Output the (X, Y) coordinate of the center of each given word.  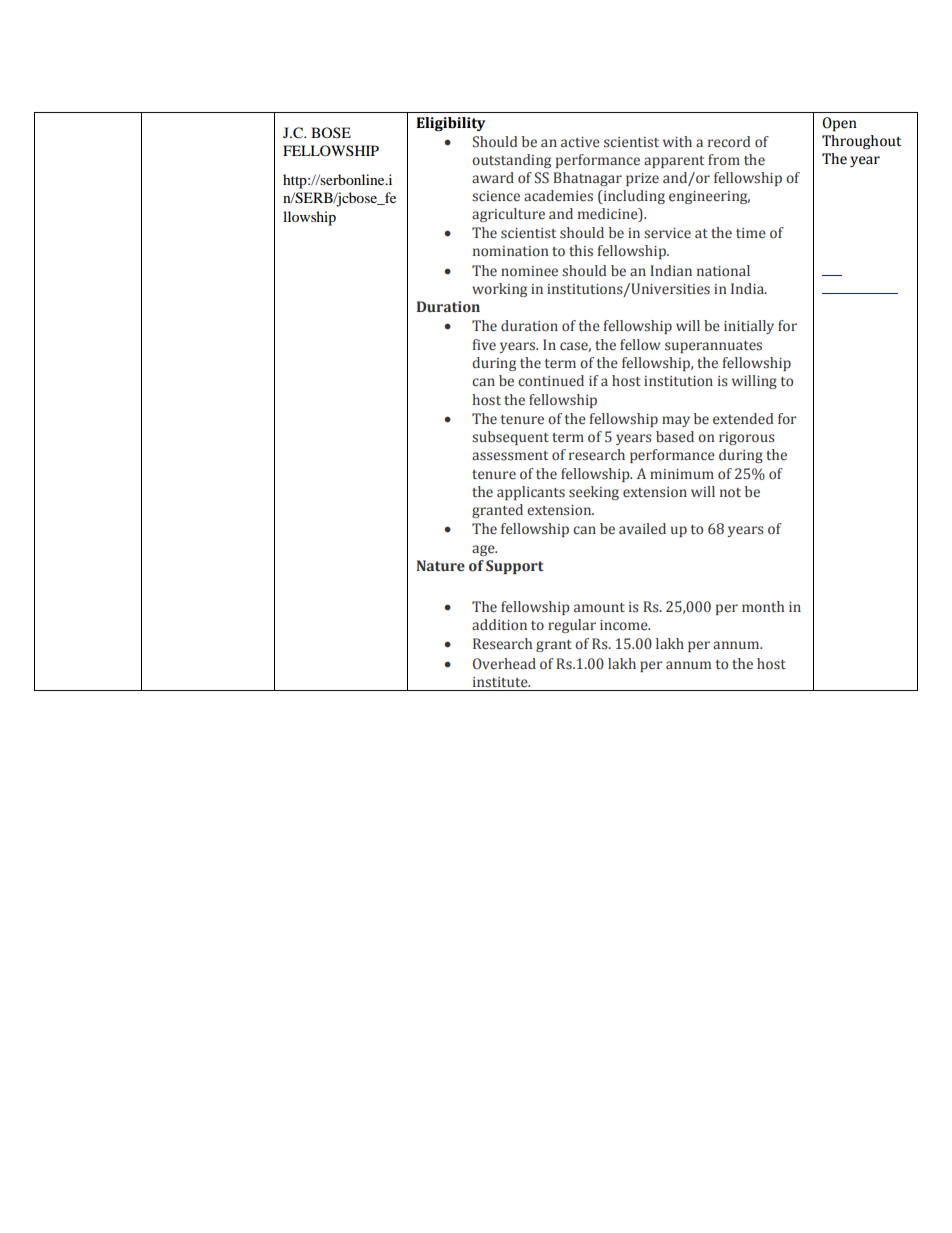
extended (743, 419)
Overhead (504, 664)
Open (839, 124)
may (676, 421)
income (625, 625)
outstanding (511, 161)
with (677, 141)
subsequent (510, 438)
